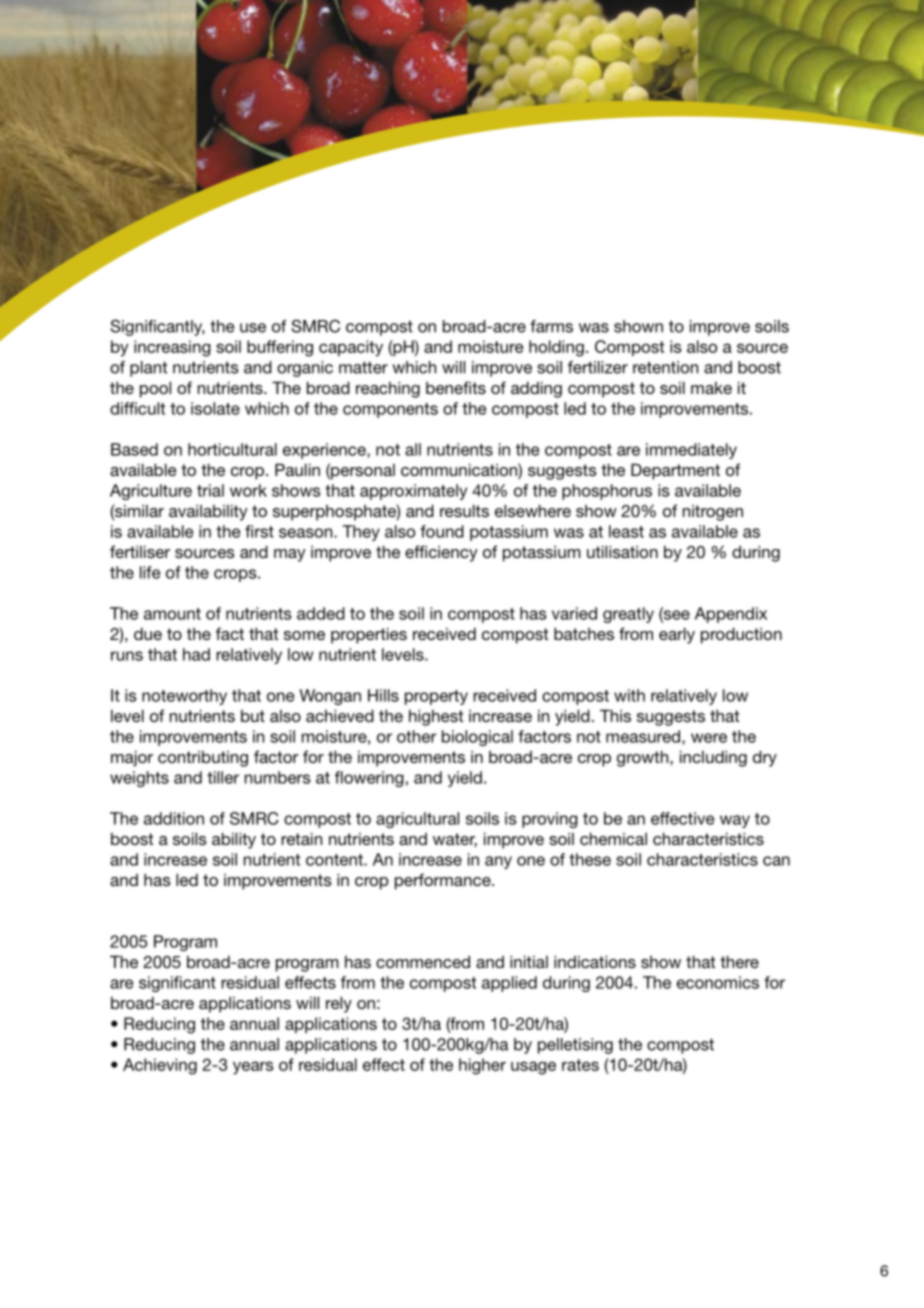  What do you see at coordinates (160, 1066) in the screenshot?
I see `Achieving` at bounding box center [160, 1066].
